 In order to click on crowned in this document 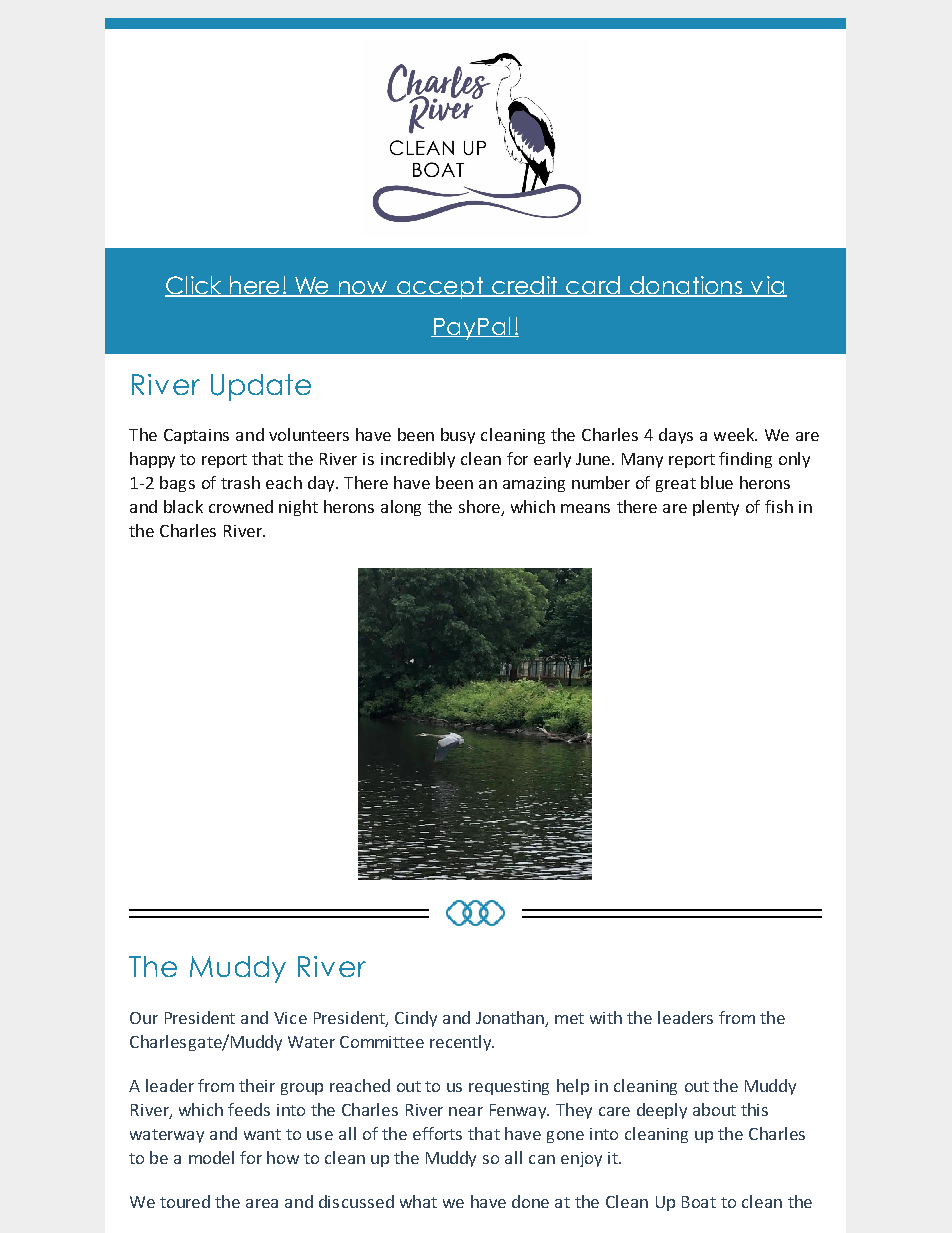, I will do `click(241, 506)`.
